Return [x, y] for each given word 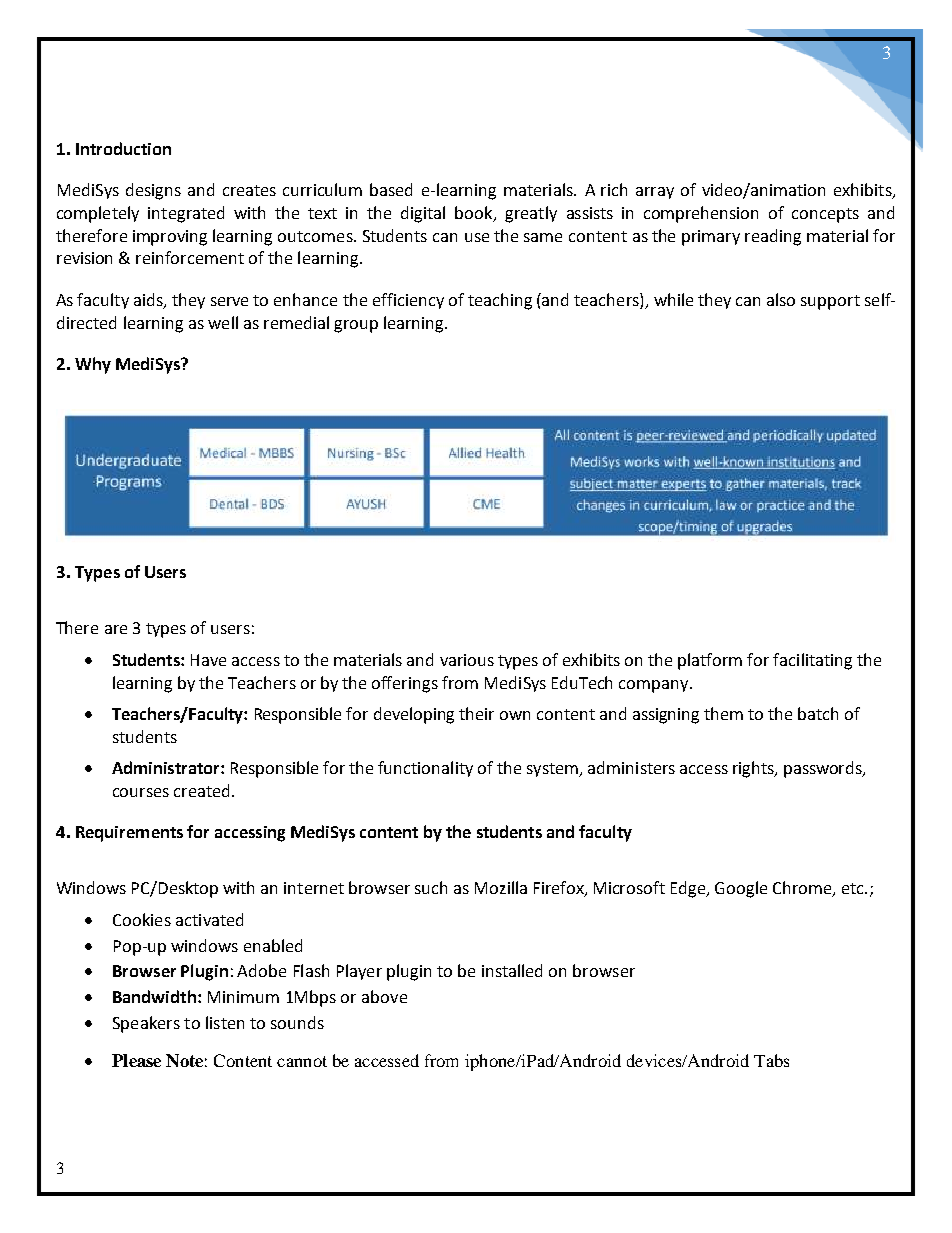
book [475, 213]
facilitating [812, 661]
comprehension [701, 214]
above [384, 996]
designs [153, 191]
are [116, 629]
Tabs [771, 1060]
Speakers [146, 1024]
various [467, 660]
